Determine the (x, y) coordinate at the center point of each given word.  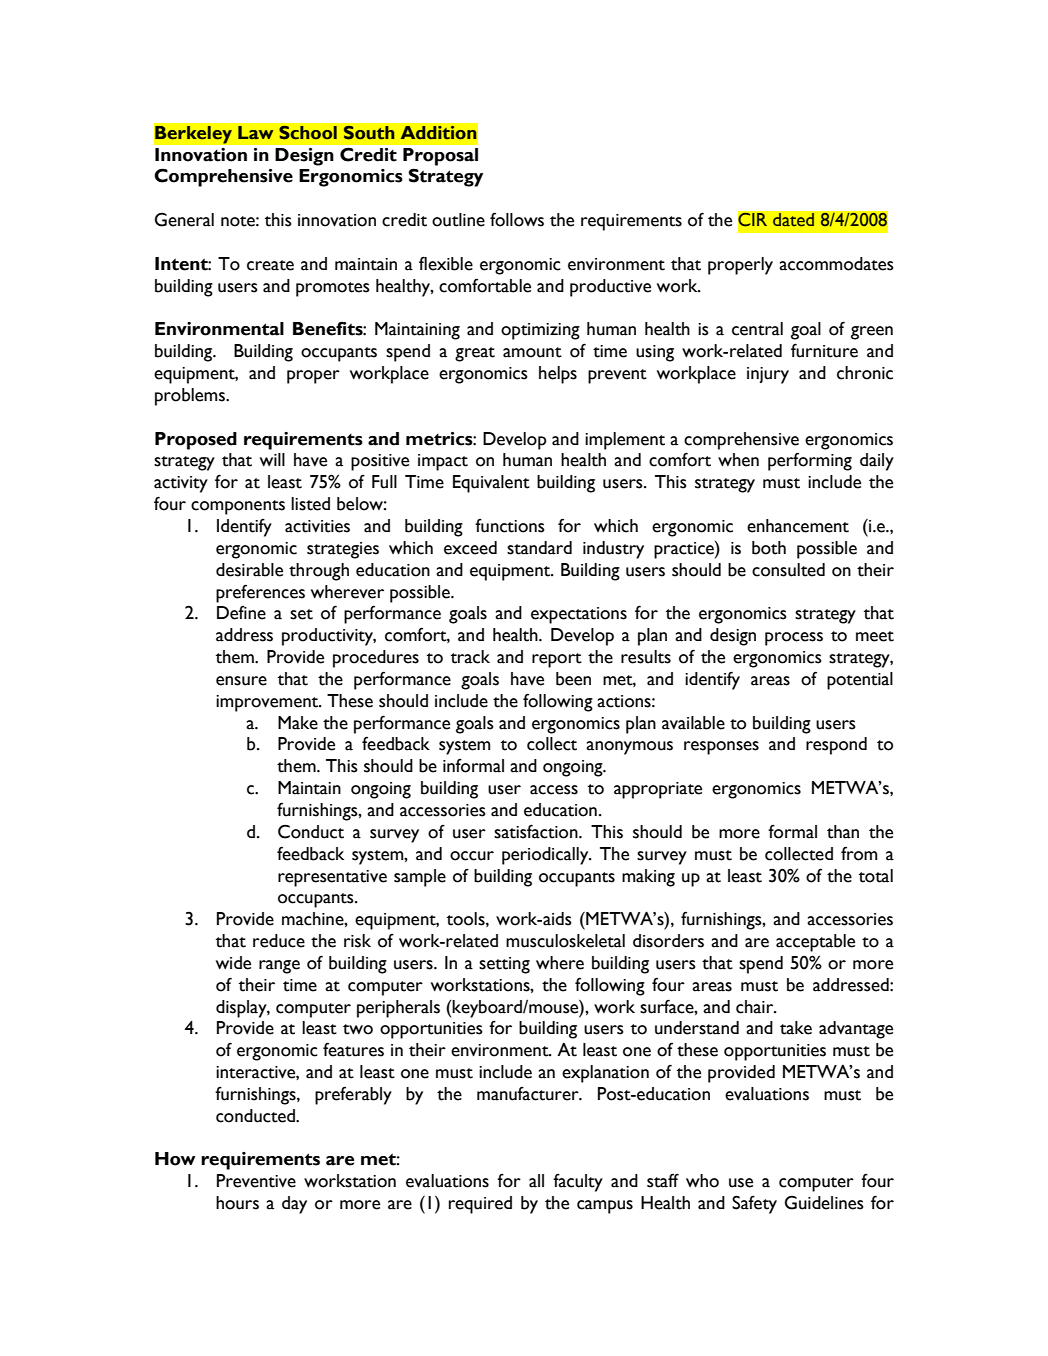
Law (256, 133)
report (557, 660)
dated (793, 220)
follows (517, 219)
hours (237, 1203)
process (794, 639)
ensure (241, 681)
